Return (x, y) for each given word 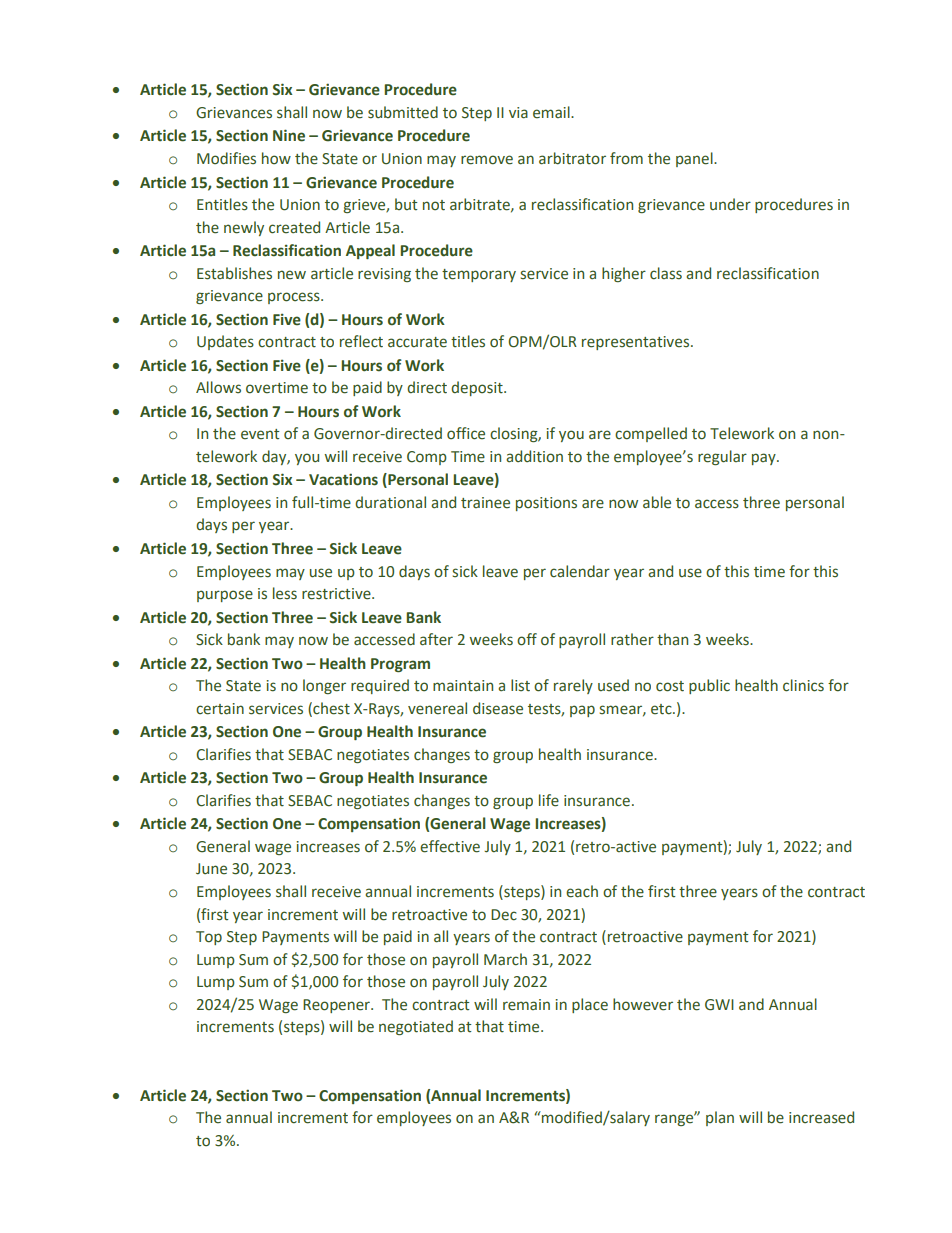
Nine (289, 135)
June (211, 869)
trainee (485, 503)
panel (695, 159)
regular (722, 457)
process (295, 298)
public (709, 686)
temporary (479, 275)
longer (324, 686)
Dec (504, 915)
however (643, 1004)
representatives (637, 343)
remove (487, 160)
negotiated (416, 1027)
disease (498, 708)
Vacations (343, 479)
